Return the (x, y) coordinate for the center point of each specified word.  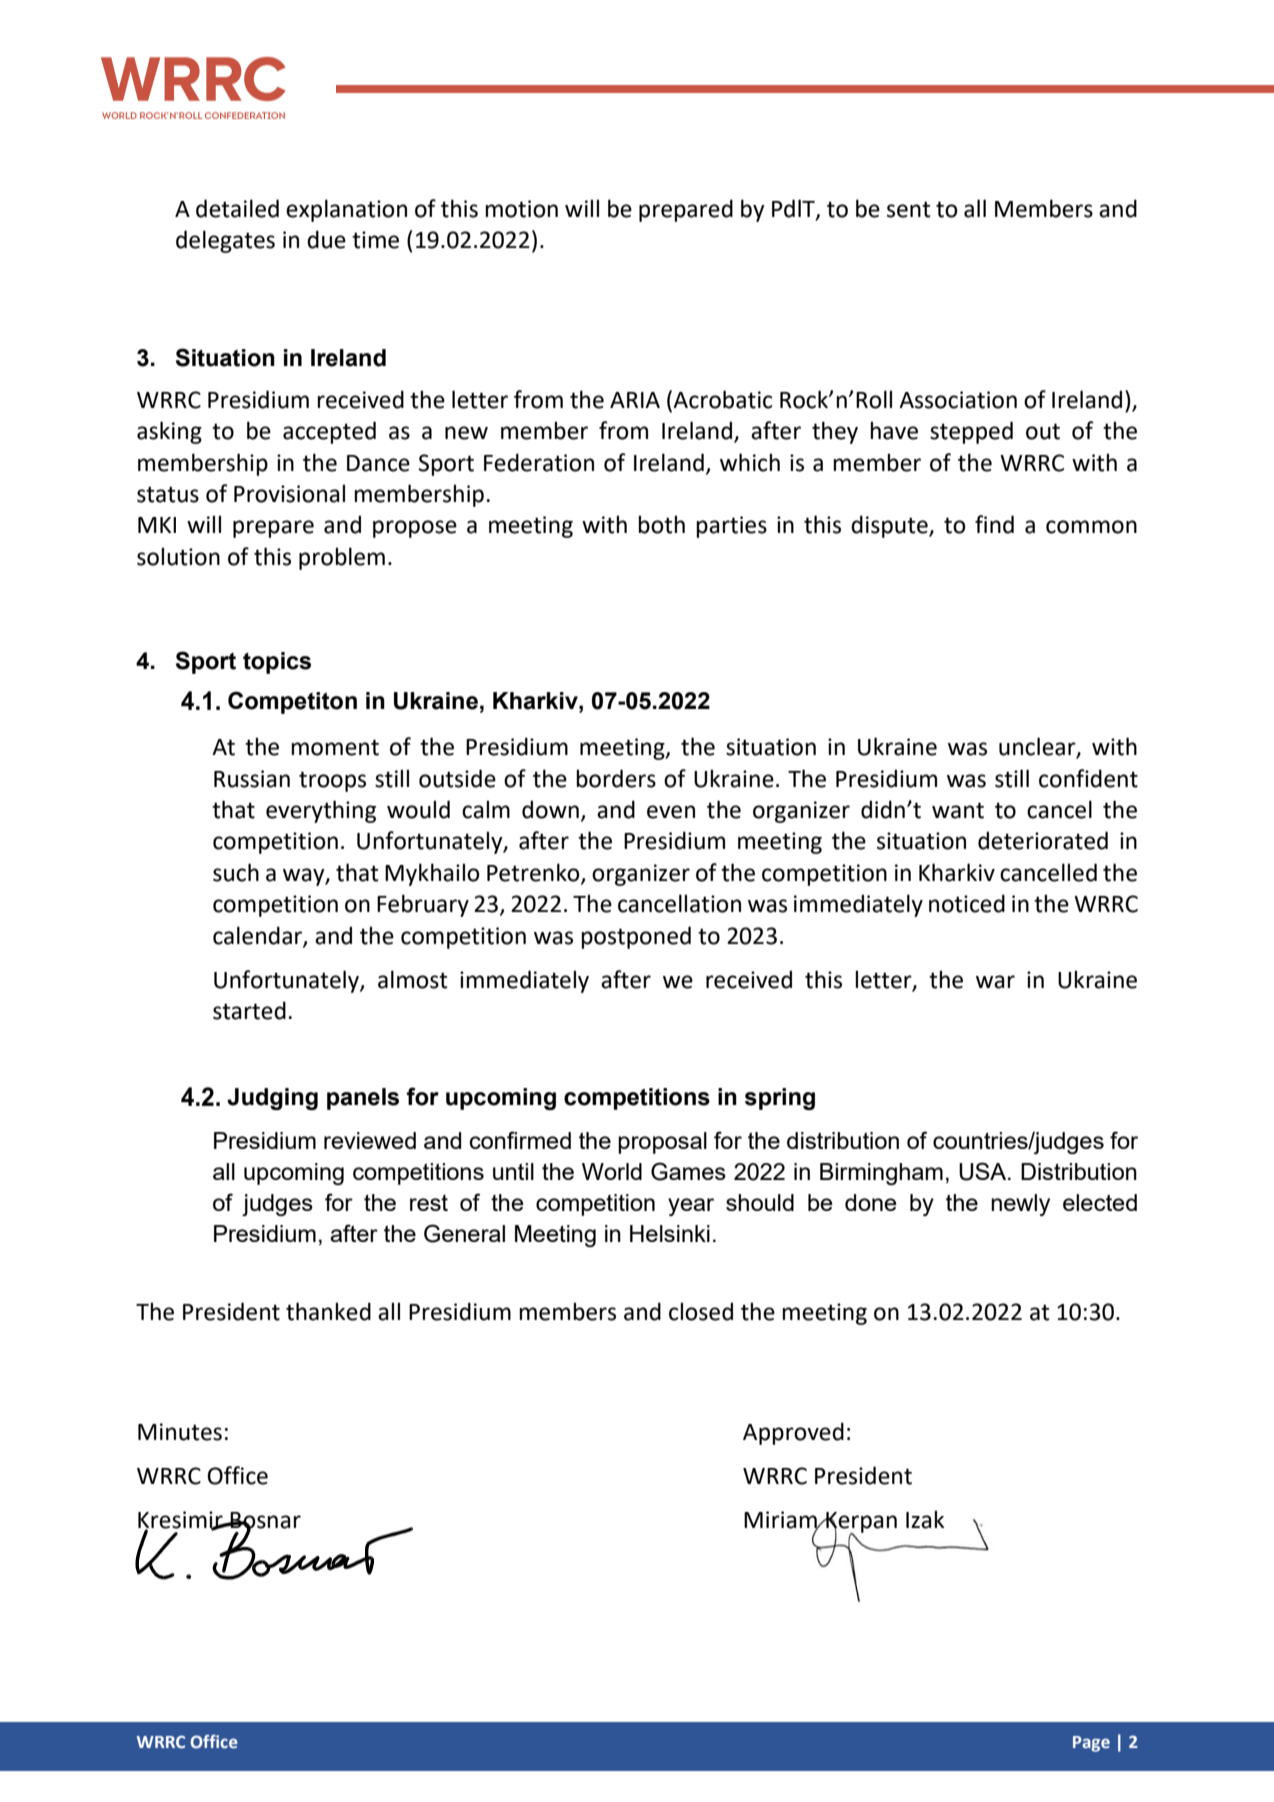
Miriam (781, 1521)
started (249, 1010)
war (995, 982)
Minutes (180, 1432)
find (994, 524)
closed (701, 1311)
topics (277, 663)
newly (1020, 1205)
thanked (328, 1311)
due (326, 239)
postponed (636, 937)
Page (1091, 1744)
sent (909, 209)
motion (521, 209)
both (661, 524)
